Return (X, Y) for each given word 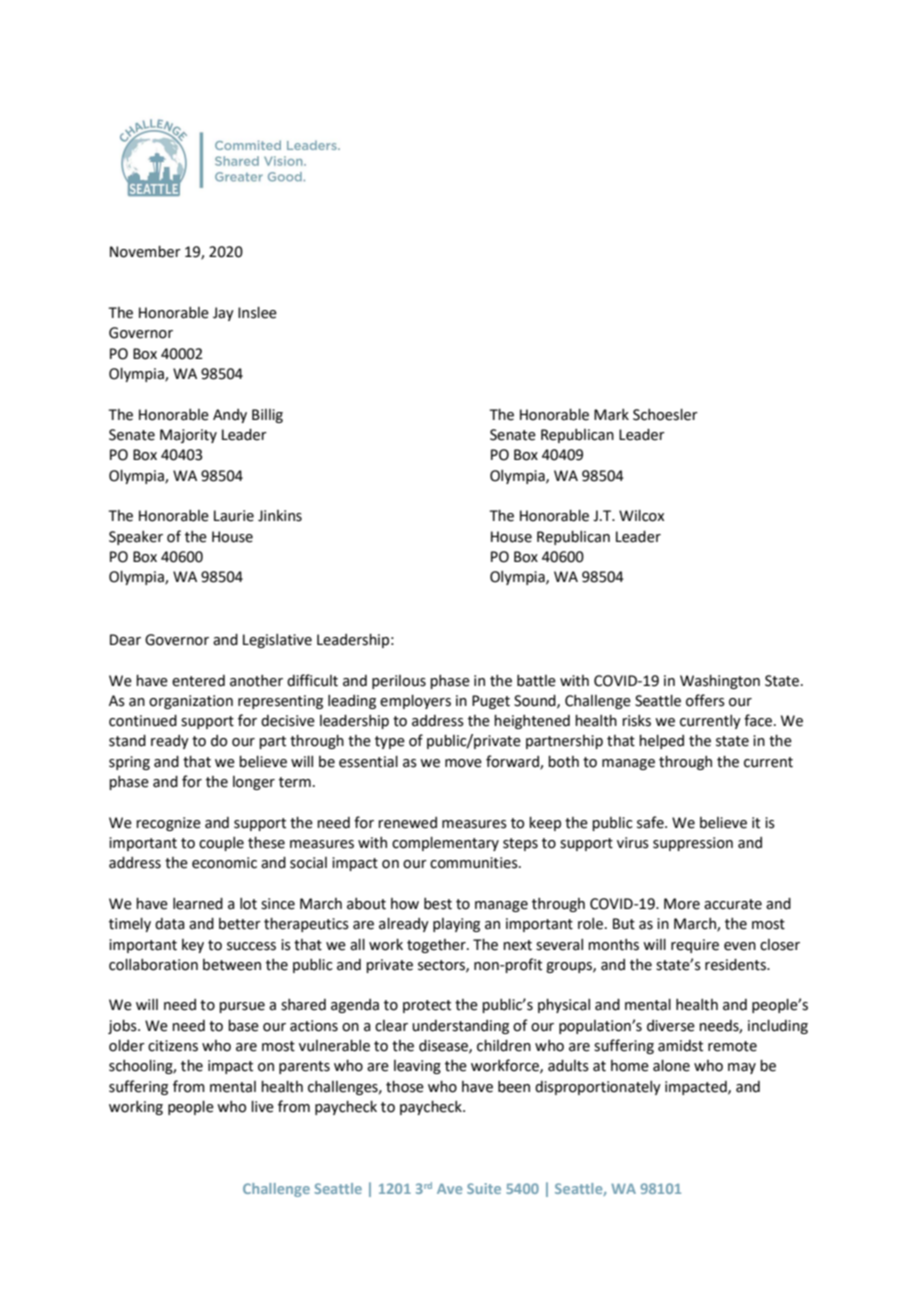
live (262, 1107)
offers (705, 700)
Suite (484, 1188)
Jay (223, 314)
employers (415, 702)
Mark (611, 415)
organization (191, 702)
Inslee (257, 313)
